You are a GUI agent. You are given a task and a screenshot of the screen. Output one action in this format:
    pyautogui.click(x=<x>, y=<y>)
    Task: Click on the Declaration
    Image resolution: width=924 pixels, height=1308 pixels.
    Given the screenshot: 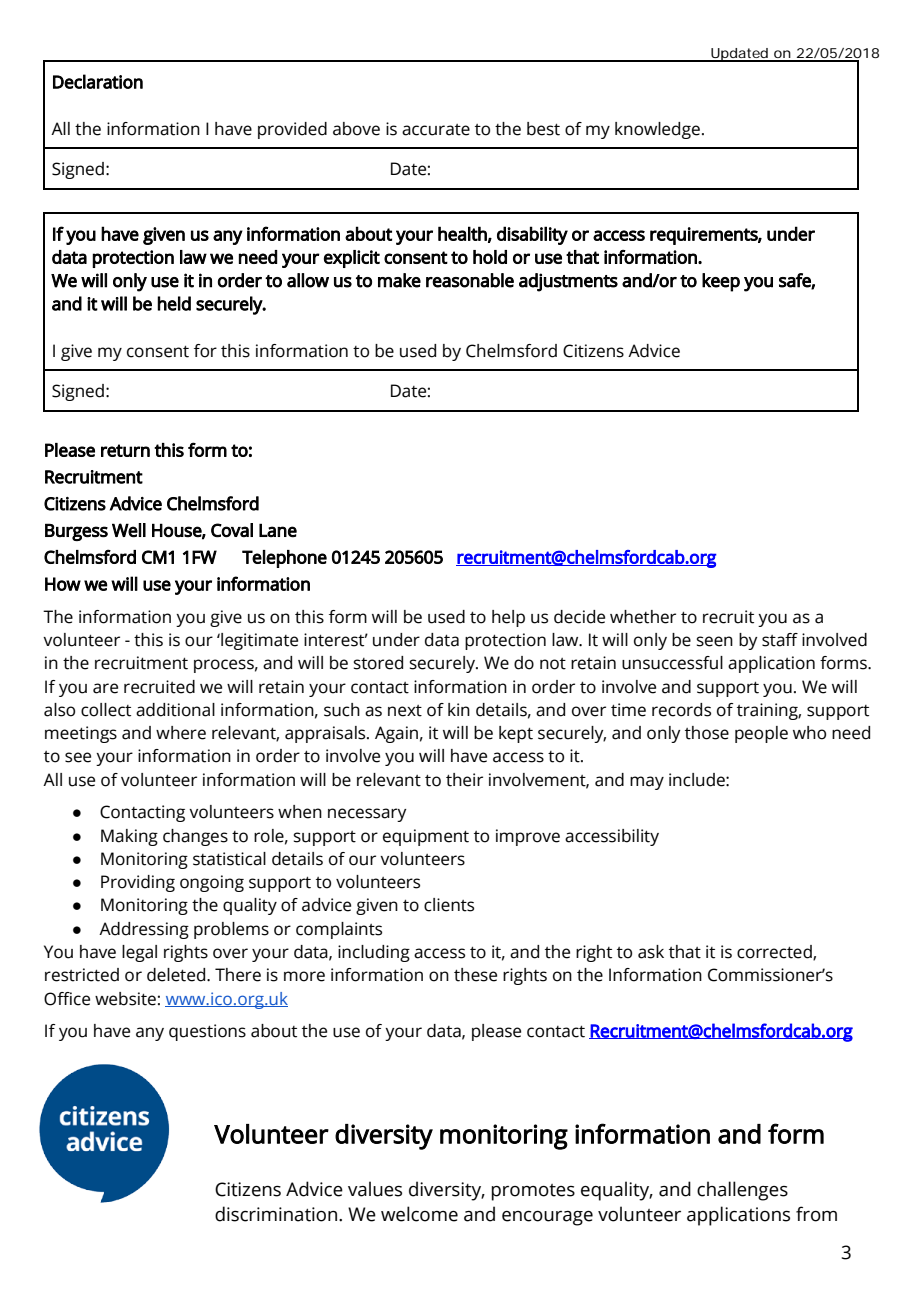 What is the action you would take?
    pyautogui.click(x=98, y=81)
